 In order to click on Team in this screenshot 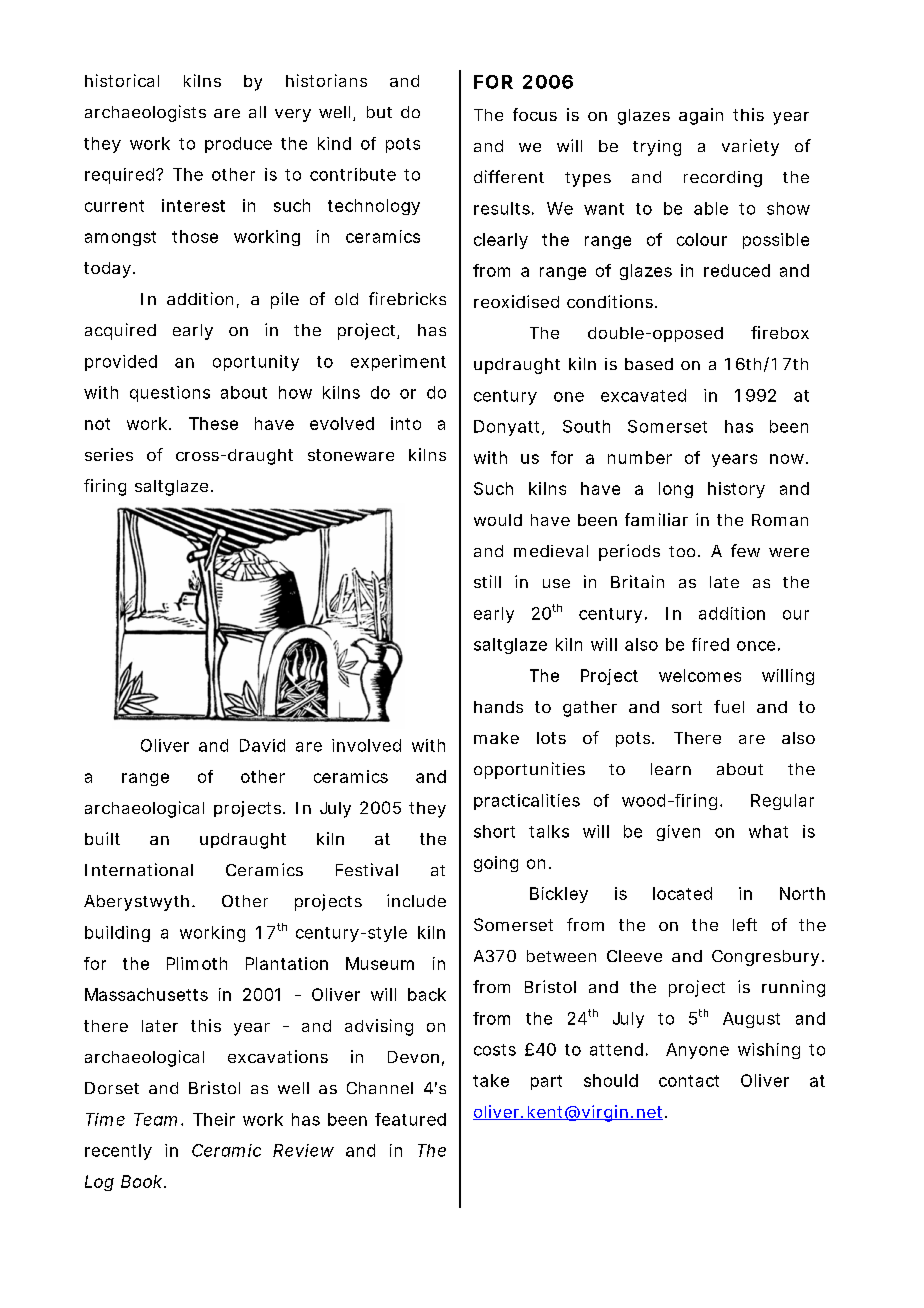, I will do `click(155, 1119)`.
